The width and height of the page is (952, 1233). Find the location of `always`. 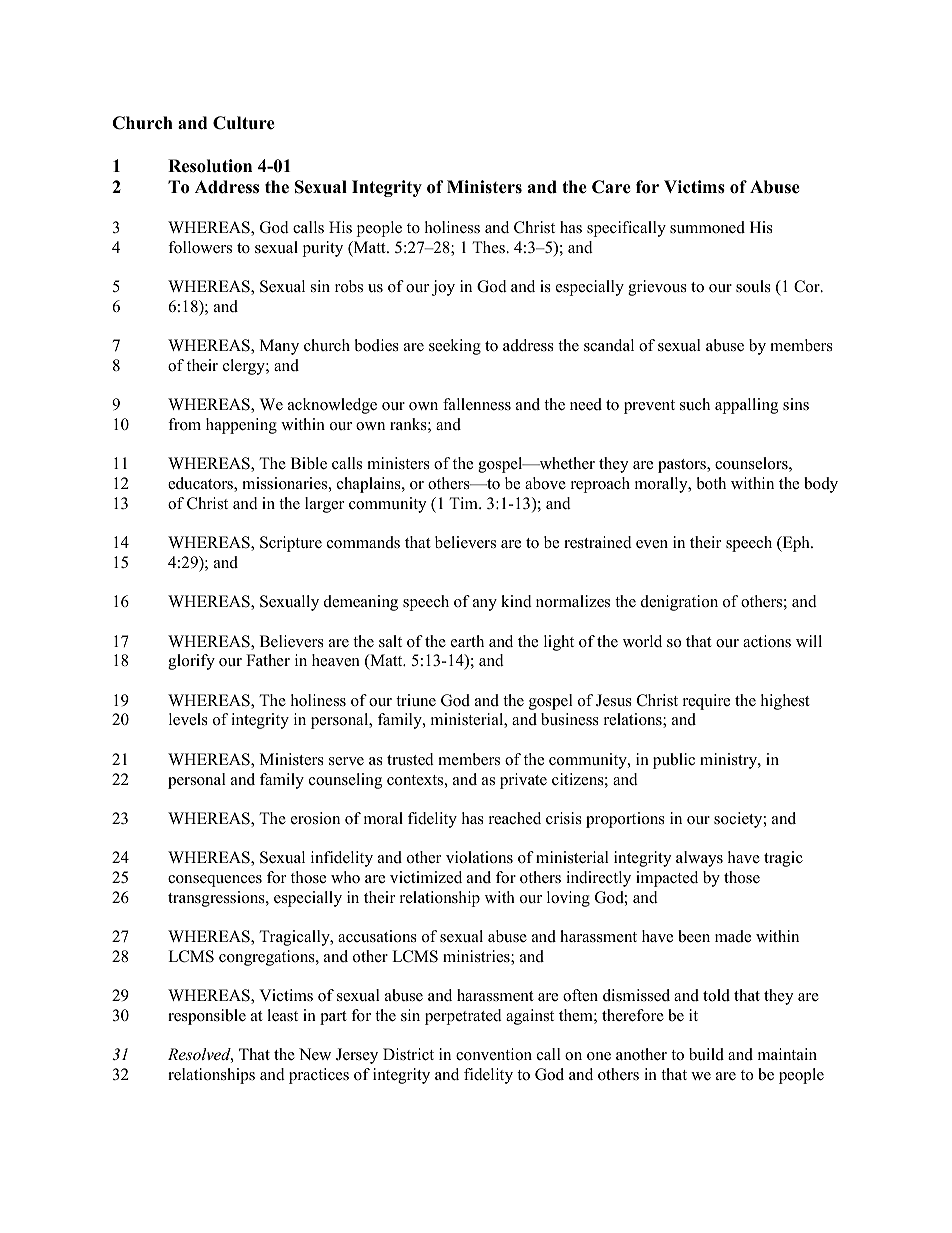

always is located at coordinates (699, 859).
